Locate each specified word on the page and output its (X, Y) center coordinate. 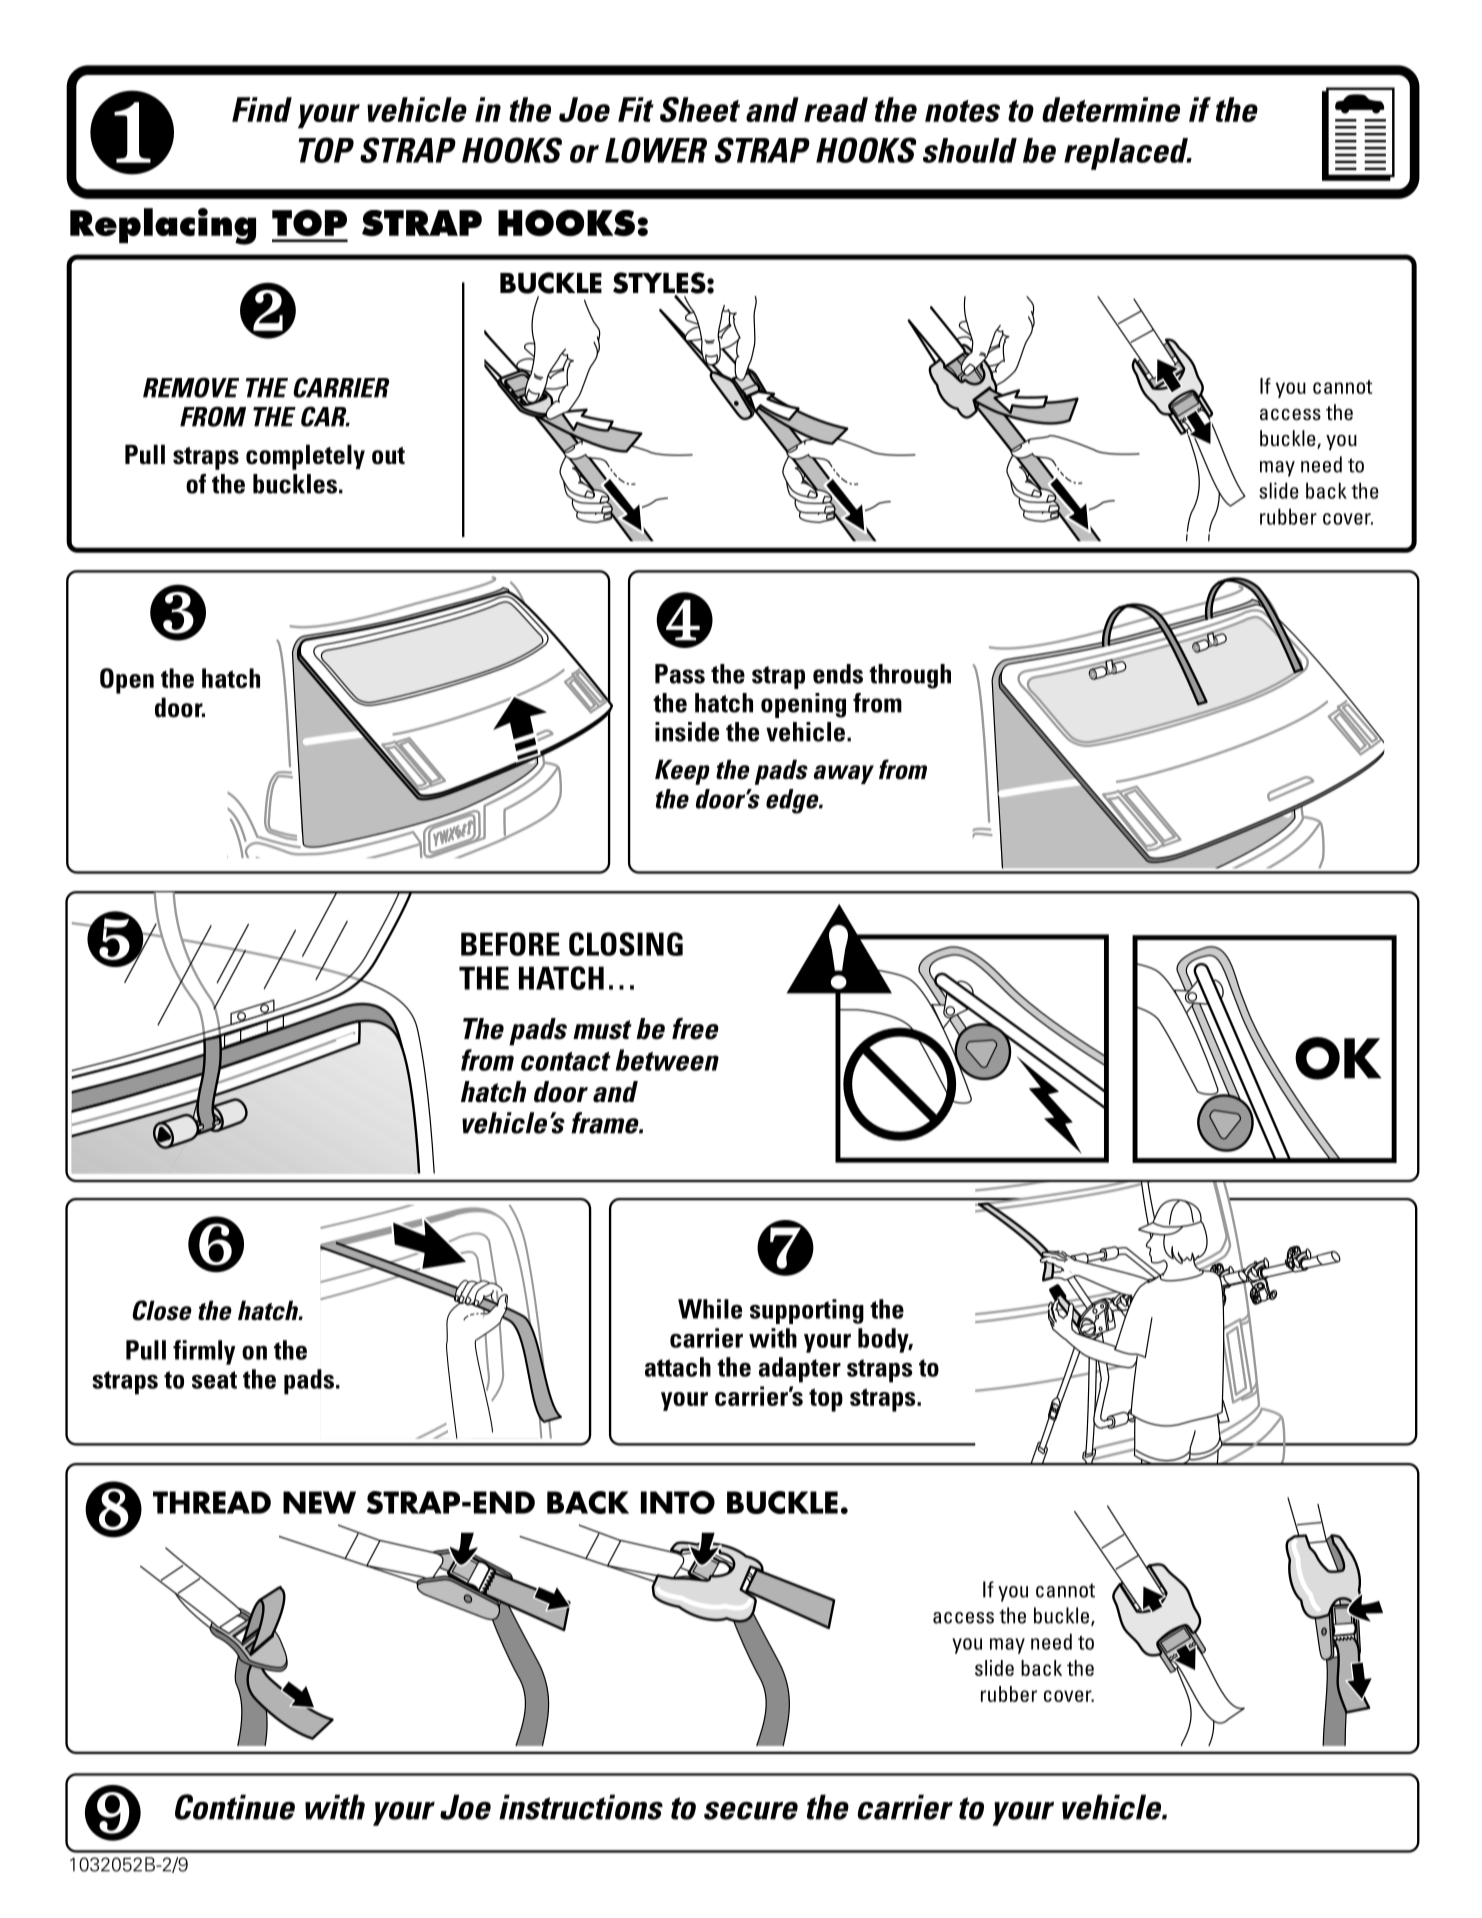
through (910, 676)
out (388, 456)
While (710, 1309)
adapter (800, 1370)
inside (687, 732)
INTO (678, 1502)
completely (305, 457)
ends (838, 674)
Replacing (163, 226)
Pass (680, 674)
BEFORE (510, 944)
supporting (807, 1311)
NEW (319, 1502)
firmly (204, 1352)
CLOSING (626, 944)
